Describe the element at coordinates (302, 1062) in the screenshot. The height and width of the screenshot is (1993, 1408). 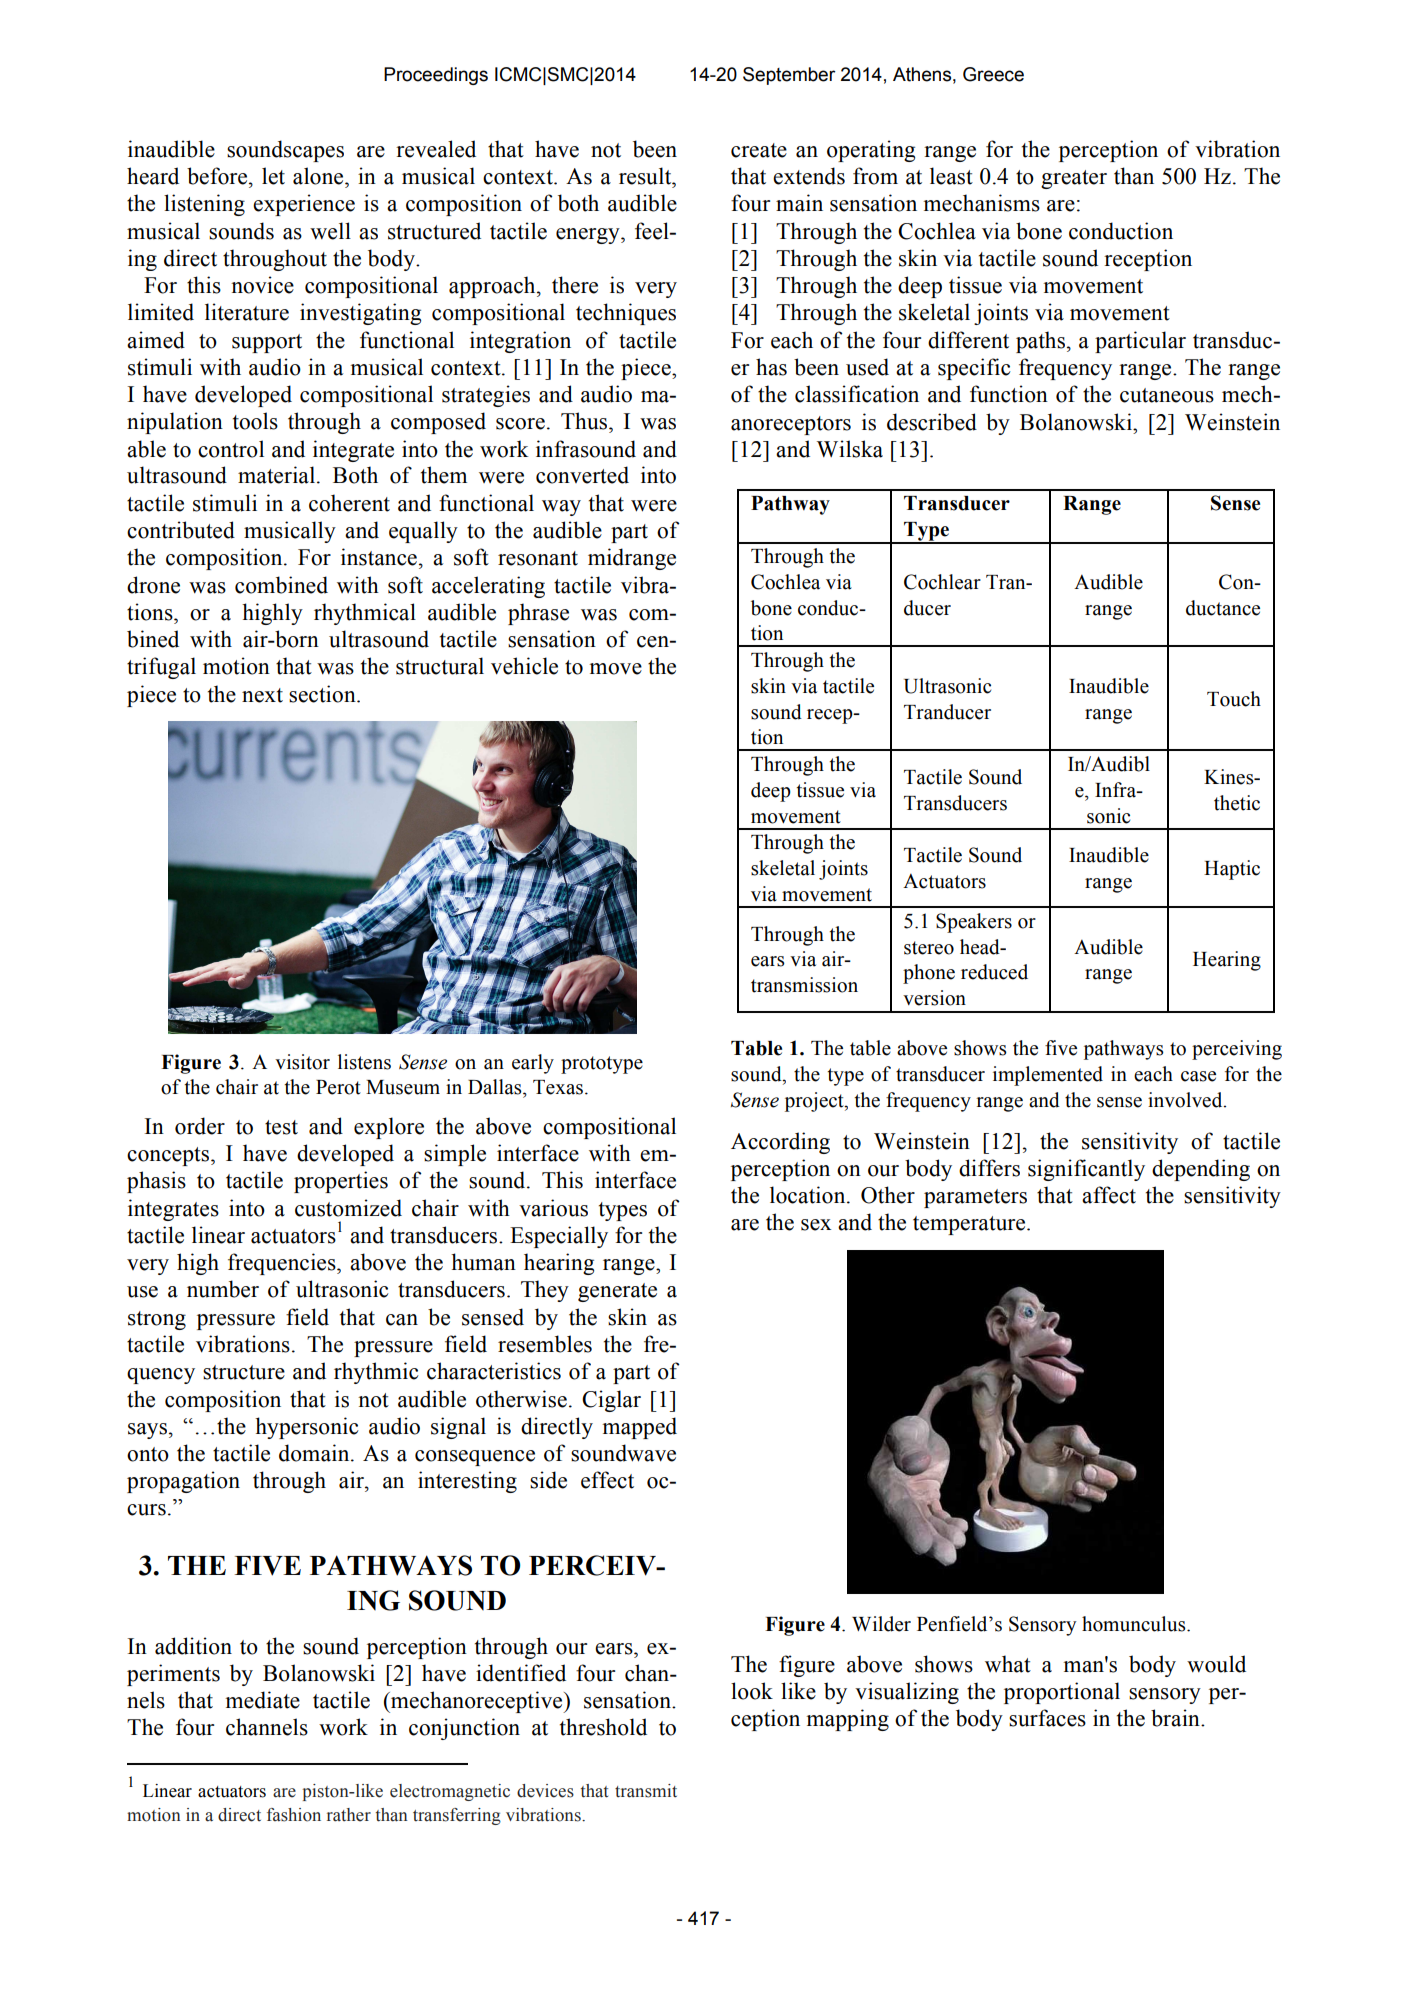
I see `visitor` at that location.
